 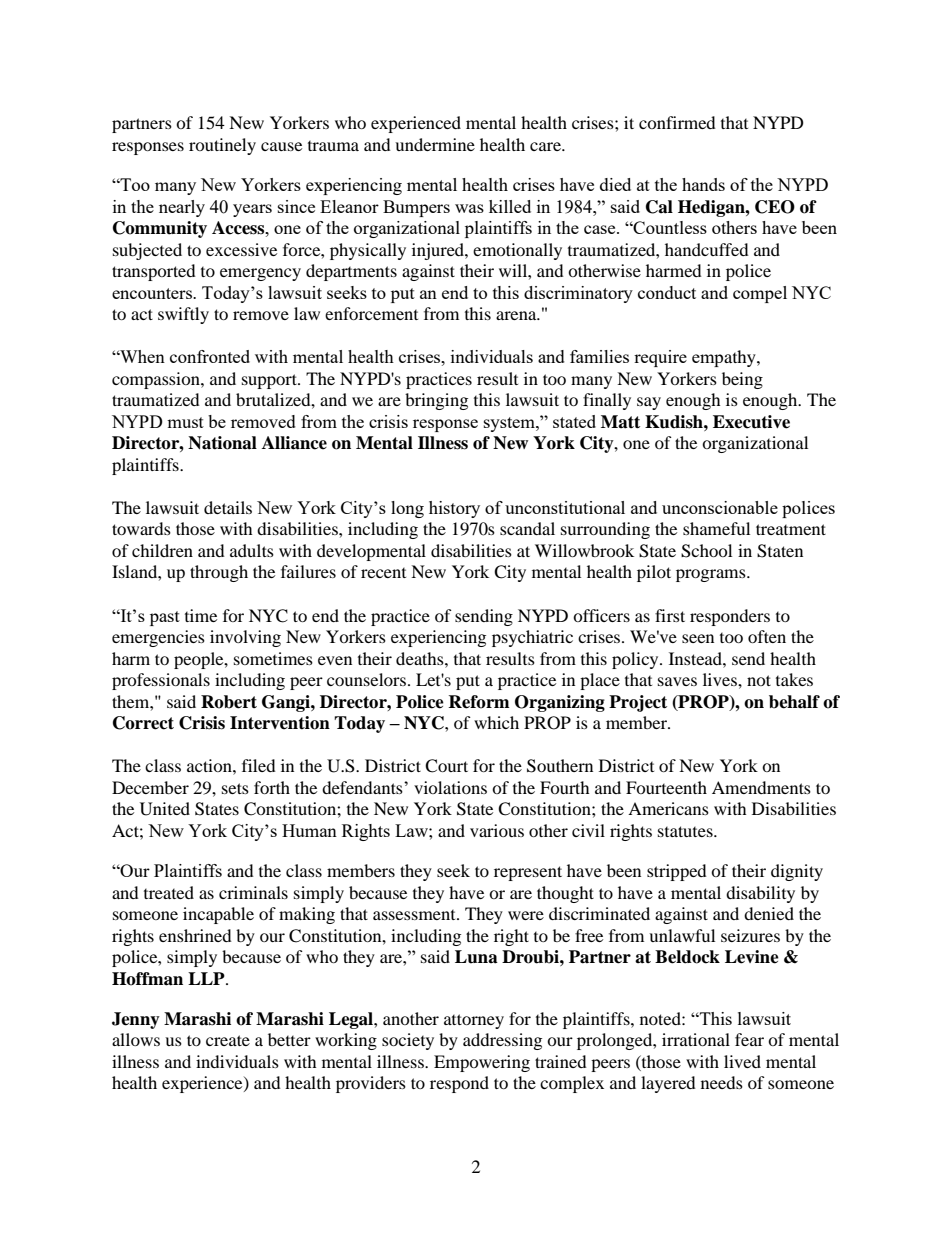 I want to click on undermine, so click(x=435, y=144).
